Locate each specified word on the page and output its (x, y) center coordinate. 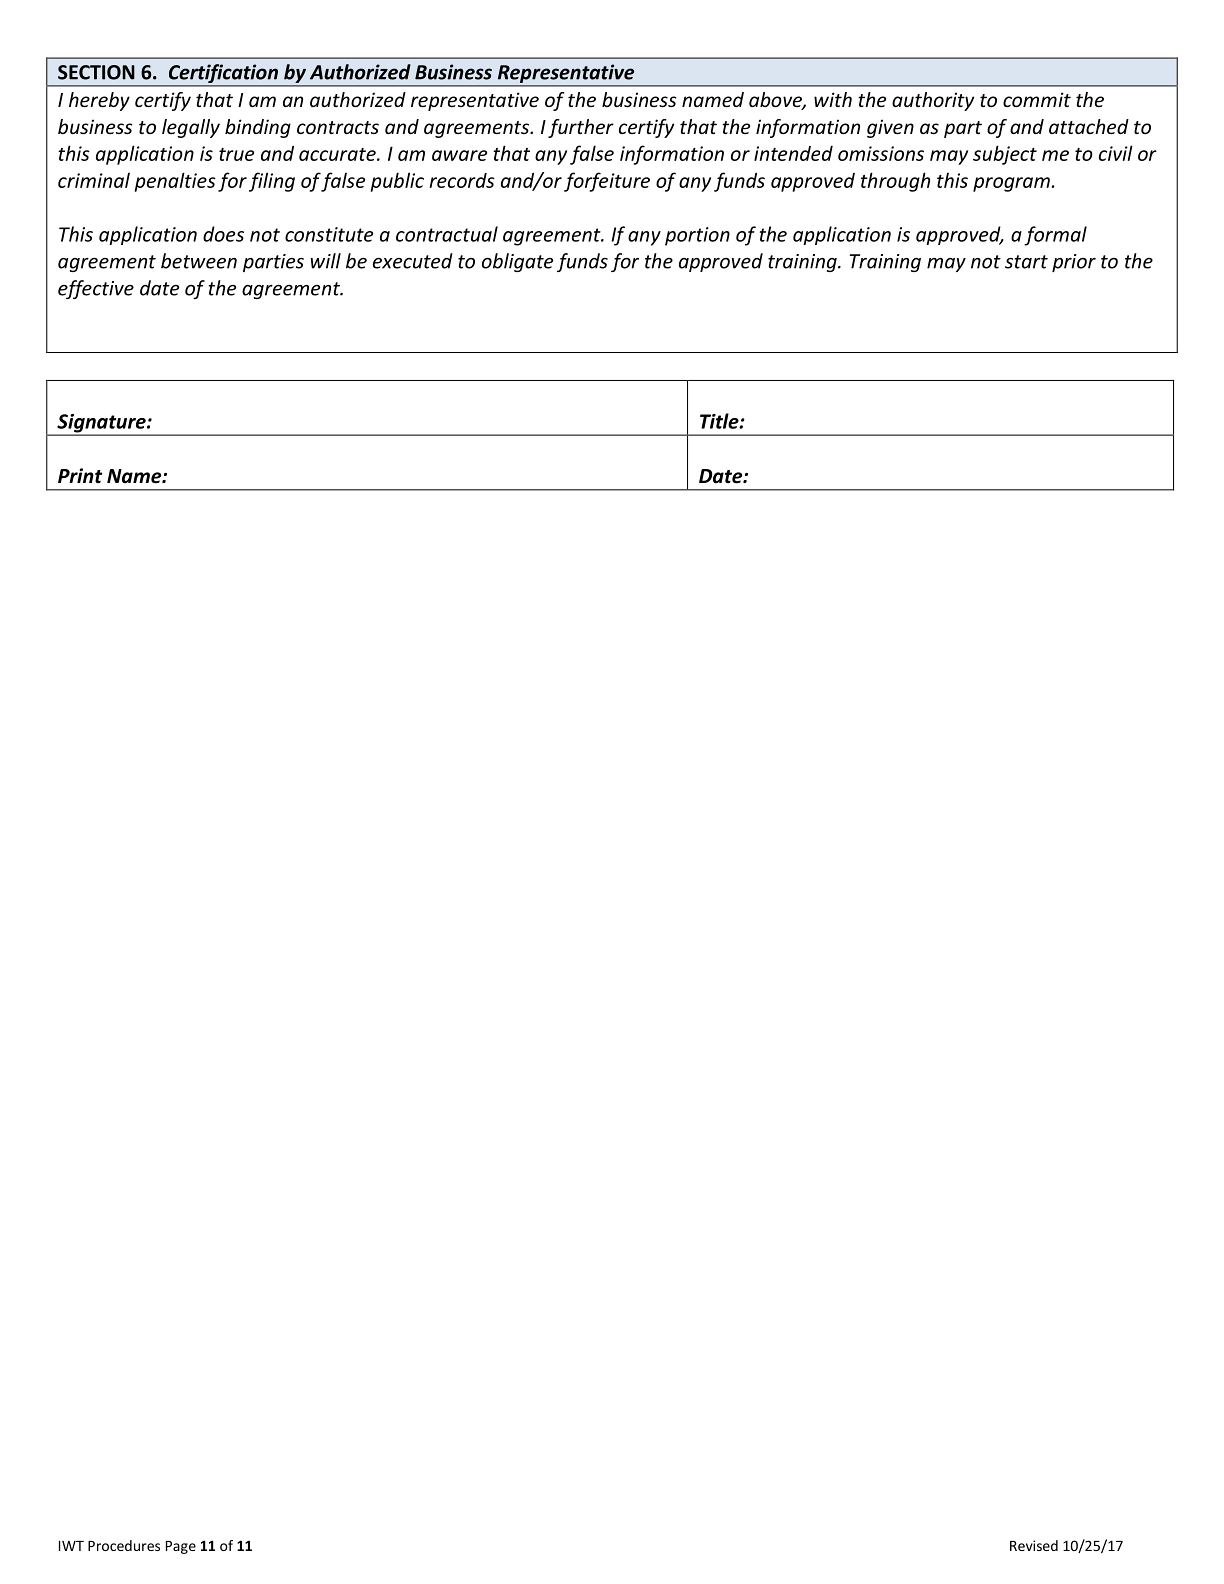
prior (1074, 263)
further (581, 128)
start (1026, 262)
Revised (1034, 1545)
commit (1037, 99)
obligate (517, 262)
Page (181, 1547)
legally (191, 128)
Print (80, 476)
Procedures (124, 1545)
